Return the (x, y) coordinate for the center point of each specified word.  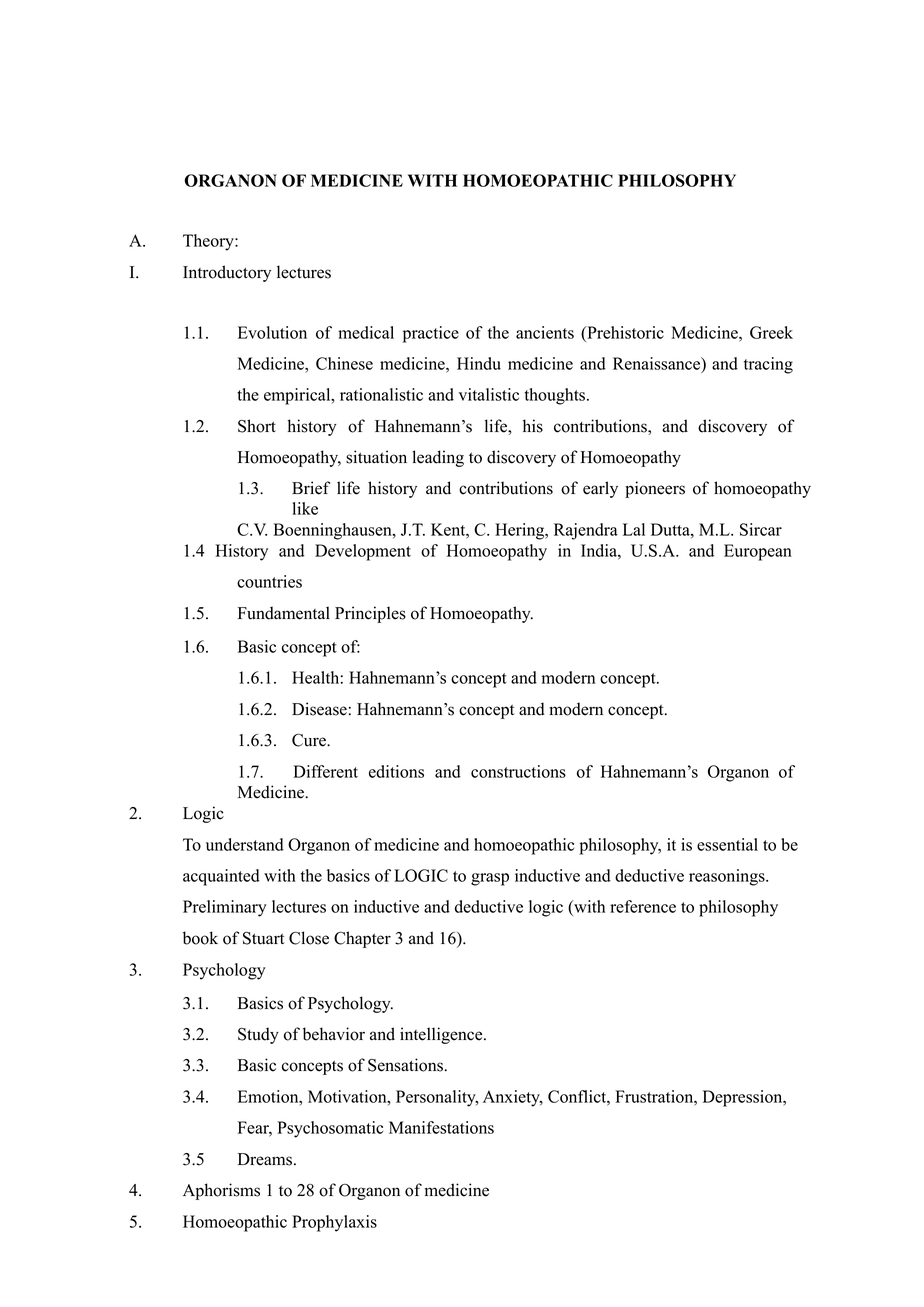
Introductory (227, 273)
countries (269, 581)
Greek (771, 332)
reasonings (728, 877)
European (758, 552)
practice (431, 334)
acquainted (221, 877)
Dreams (265, 1159)
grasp (490, 879)
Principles (370, 614)
